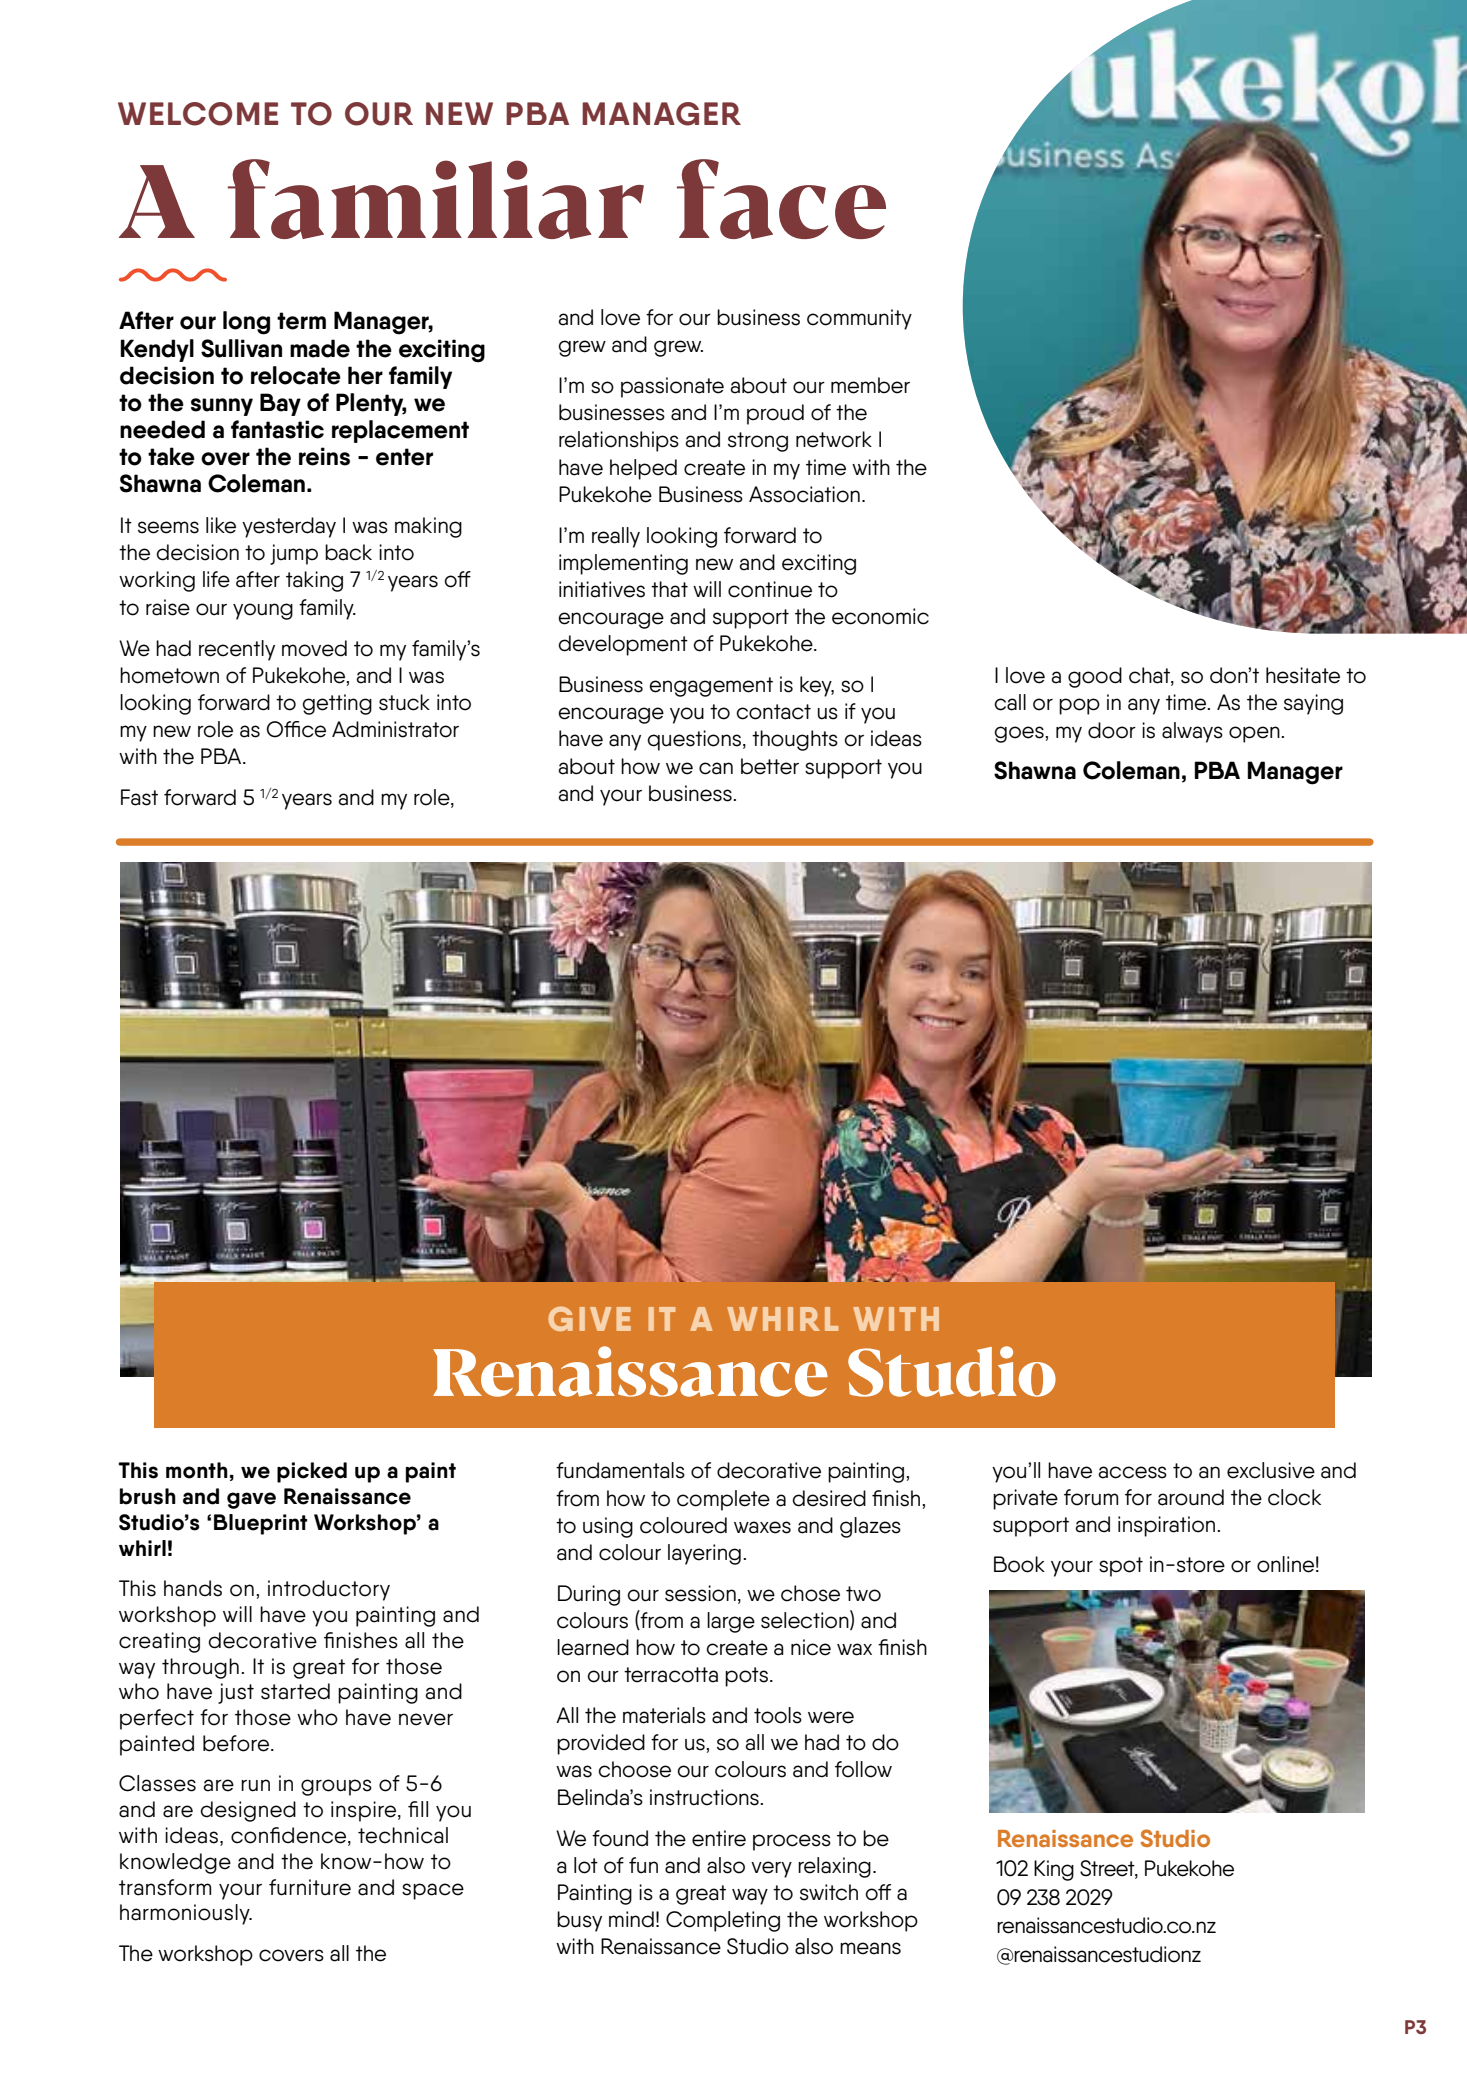  Describe the element at coordinates (310, 1887) in the screenshot. I see `furniture` at that location.
